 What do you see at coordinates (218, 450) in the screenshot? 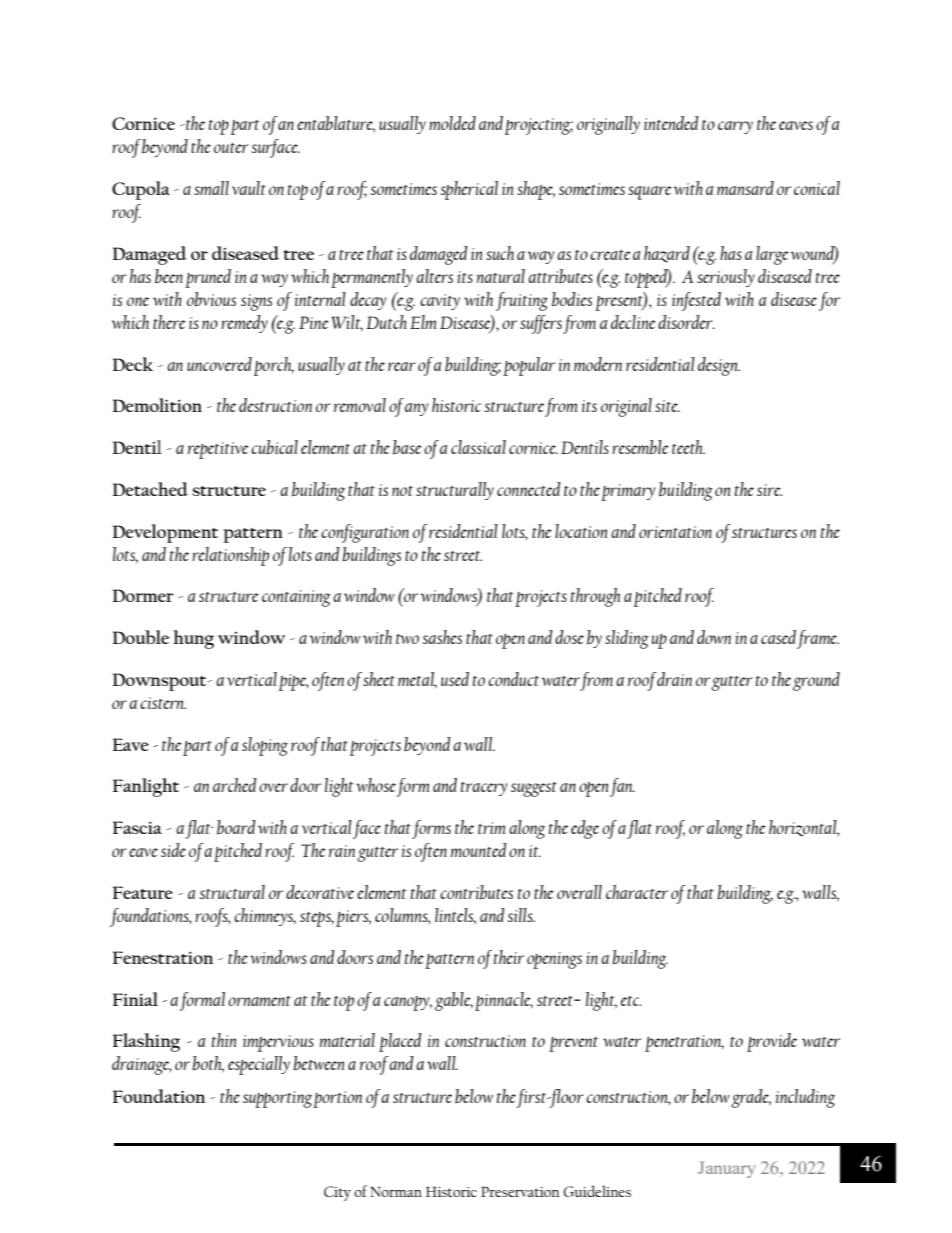
I see `repetitive` at bounding box center [218, 450].
